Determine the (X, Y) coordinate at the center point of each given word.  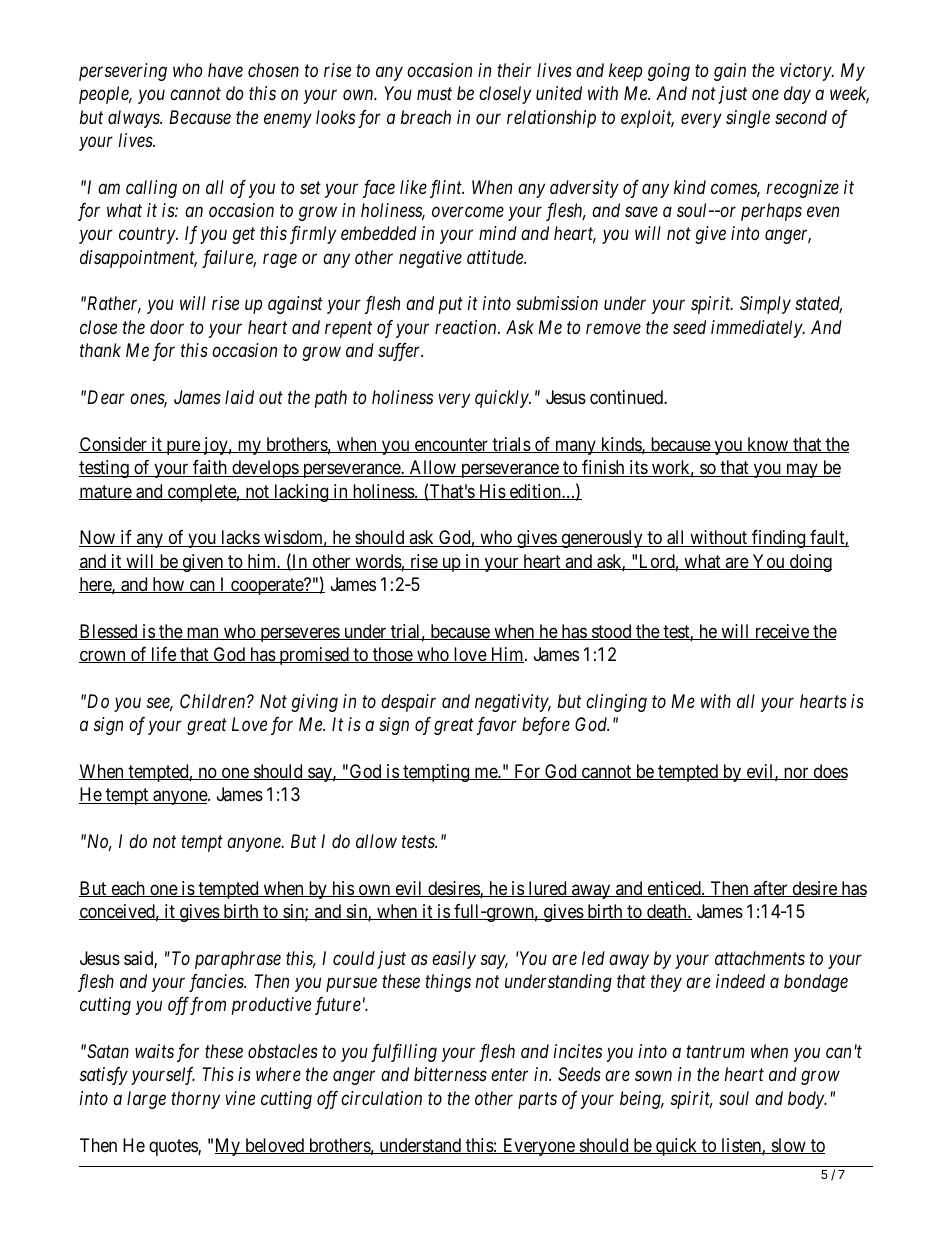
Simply (765, 305)
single (748, 119)
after (771, 889)
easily (454, 960)
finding (779, 539)
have (225, 70)
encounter (451, 445)
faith (210, 468)
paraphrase (238, 960)
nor (796, 773)
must (434, 94)
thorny (195, 1100)
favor (497, 726)
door (167, 327)
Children (214, 701)
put (451, 306)
